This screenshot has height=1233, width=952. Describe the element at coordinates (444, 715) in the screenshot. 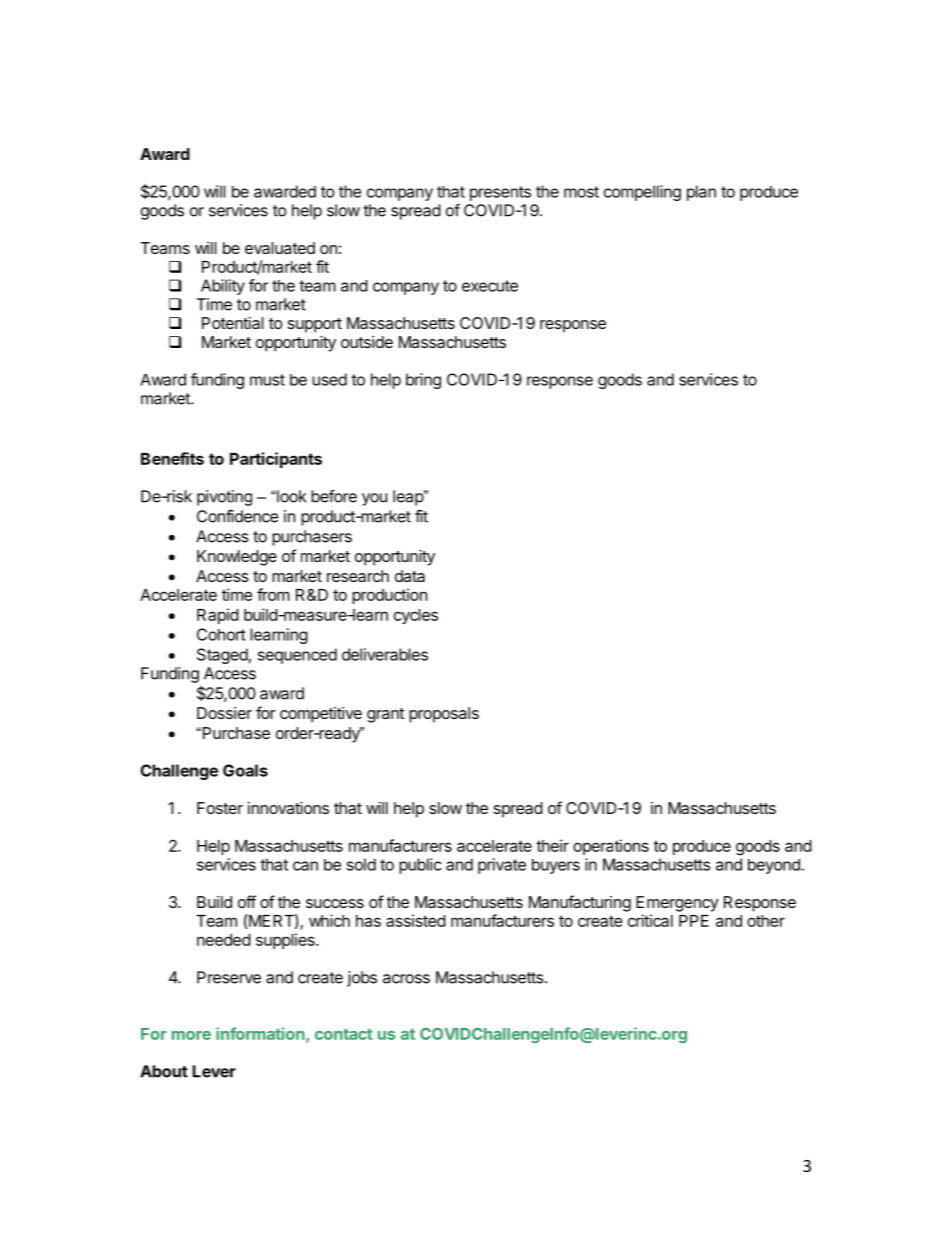

I see `proposals` at that location.
